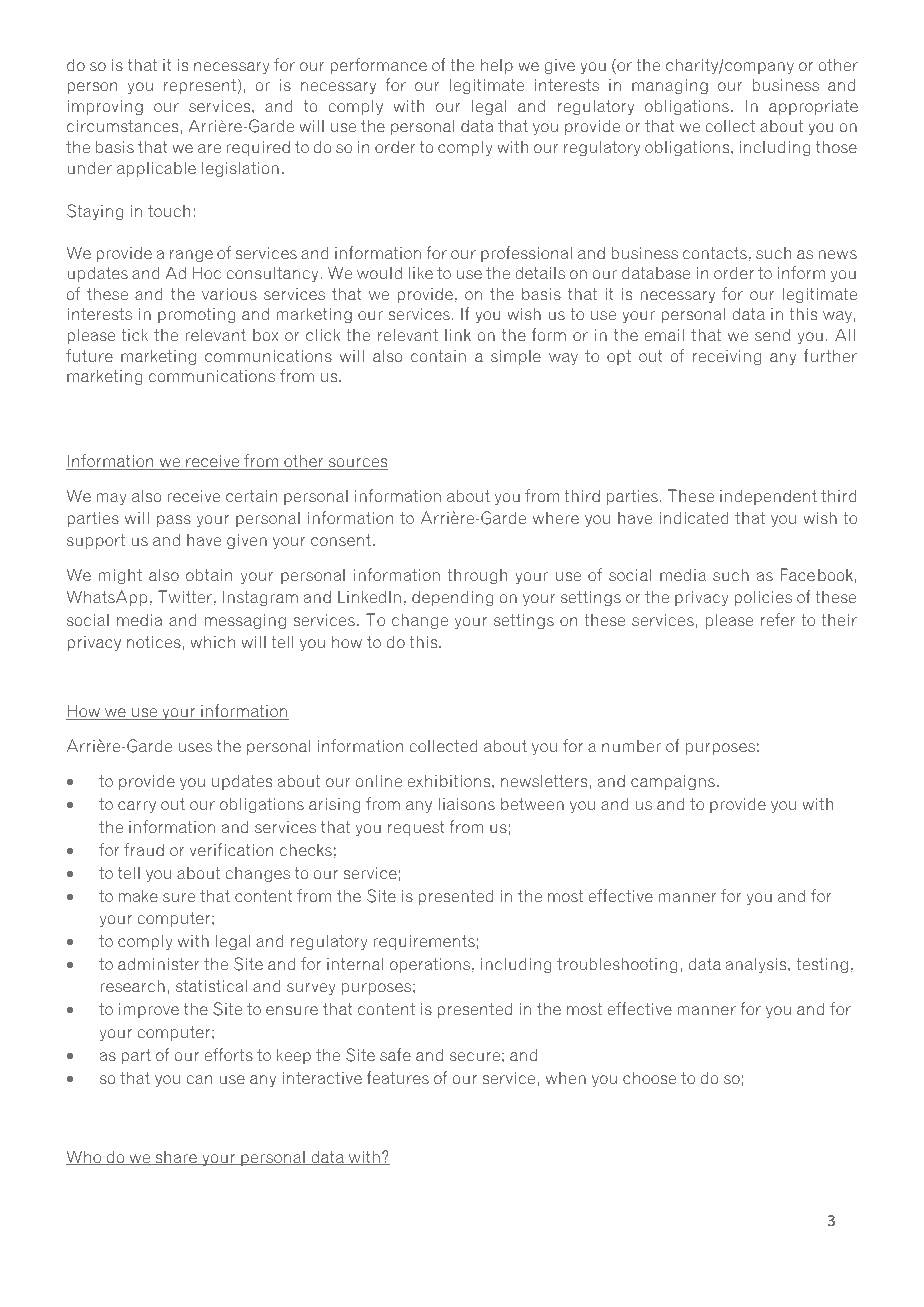 This screenshot has height=1307, width=924. I want to click on tick, so click(134, 335).
